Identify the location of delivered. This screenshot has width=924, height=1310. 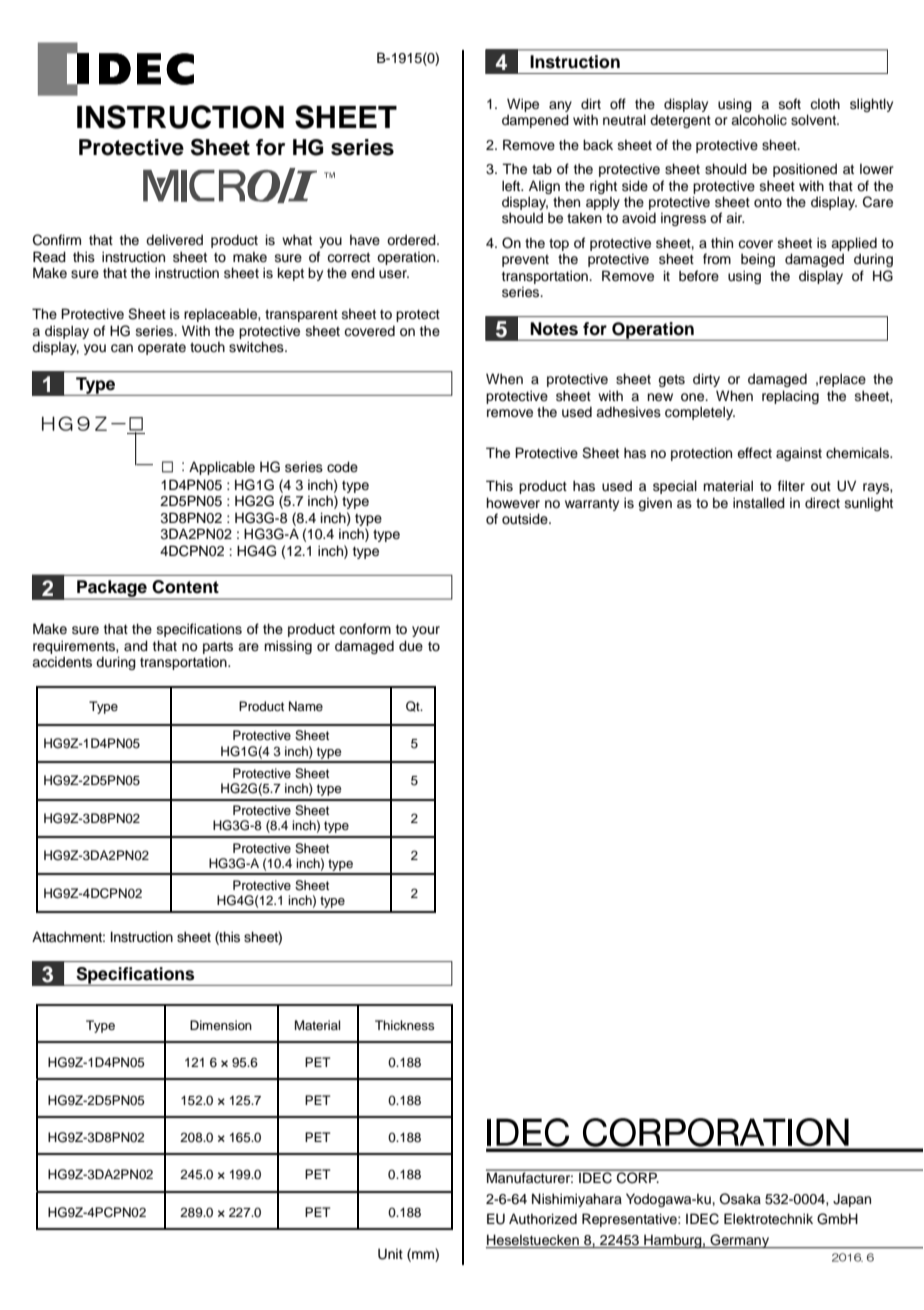
(174, 240).
